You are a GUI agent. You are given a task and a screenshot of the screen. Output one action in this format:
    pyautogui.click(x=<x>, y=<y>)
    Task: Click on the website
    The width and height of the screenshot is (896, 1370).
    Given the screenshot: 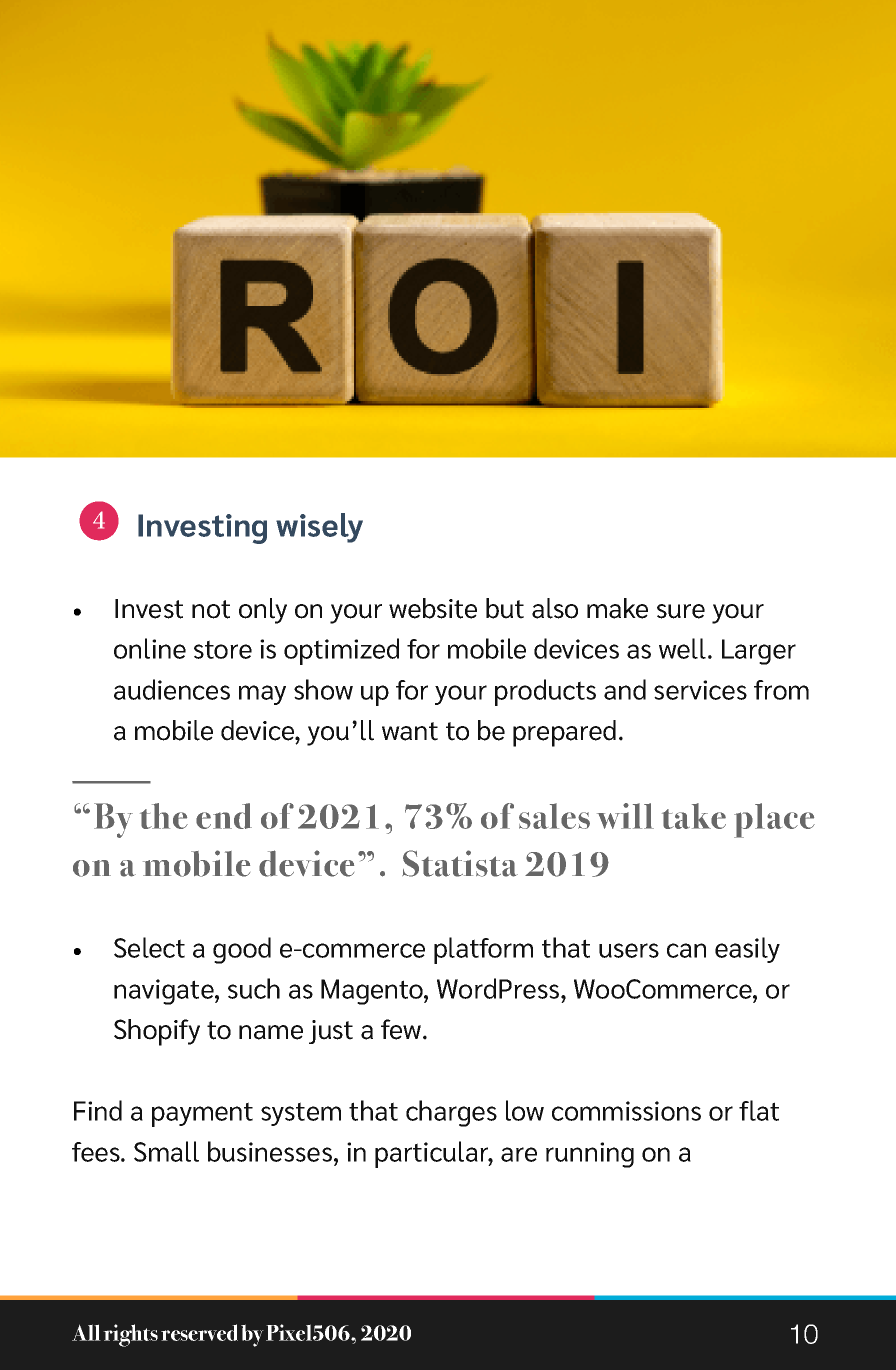 What is the action you would take?
    pyautogui.click(x=433, y=608)
